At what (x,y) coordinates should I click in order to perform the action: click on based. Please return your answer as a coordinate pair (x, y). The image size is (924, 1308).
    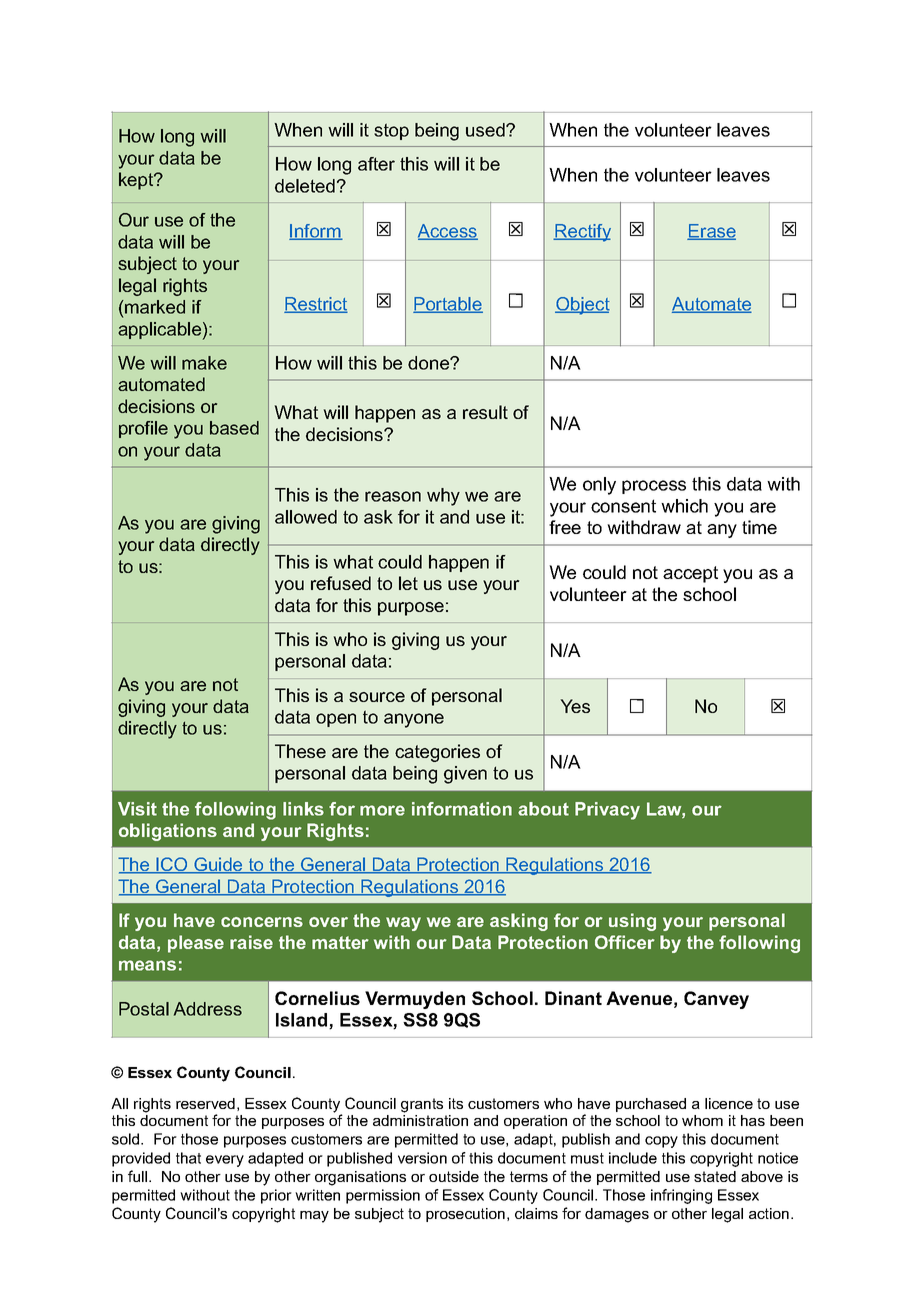
    Looking at the image, I should click on (234, 428).
